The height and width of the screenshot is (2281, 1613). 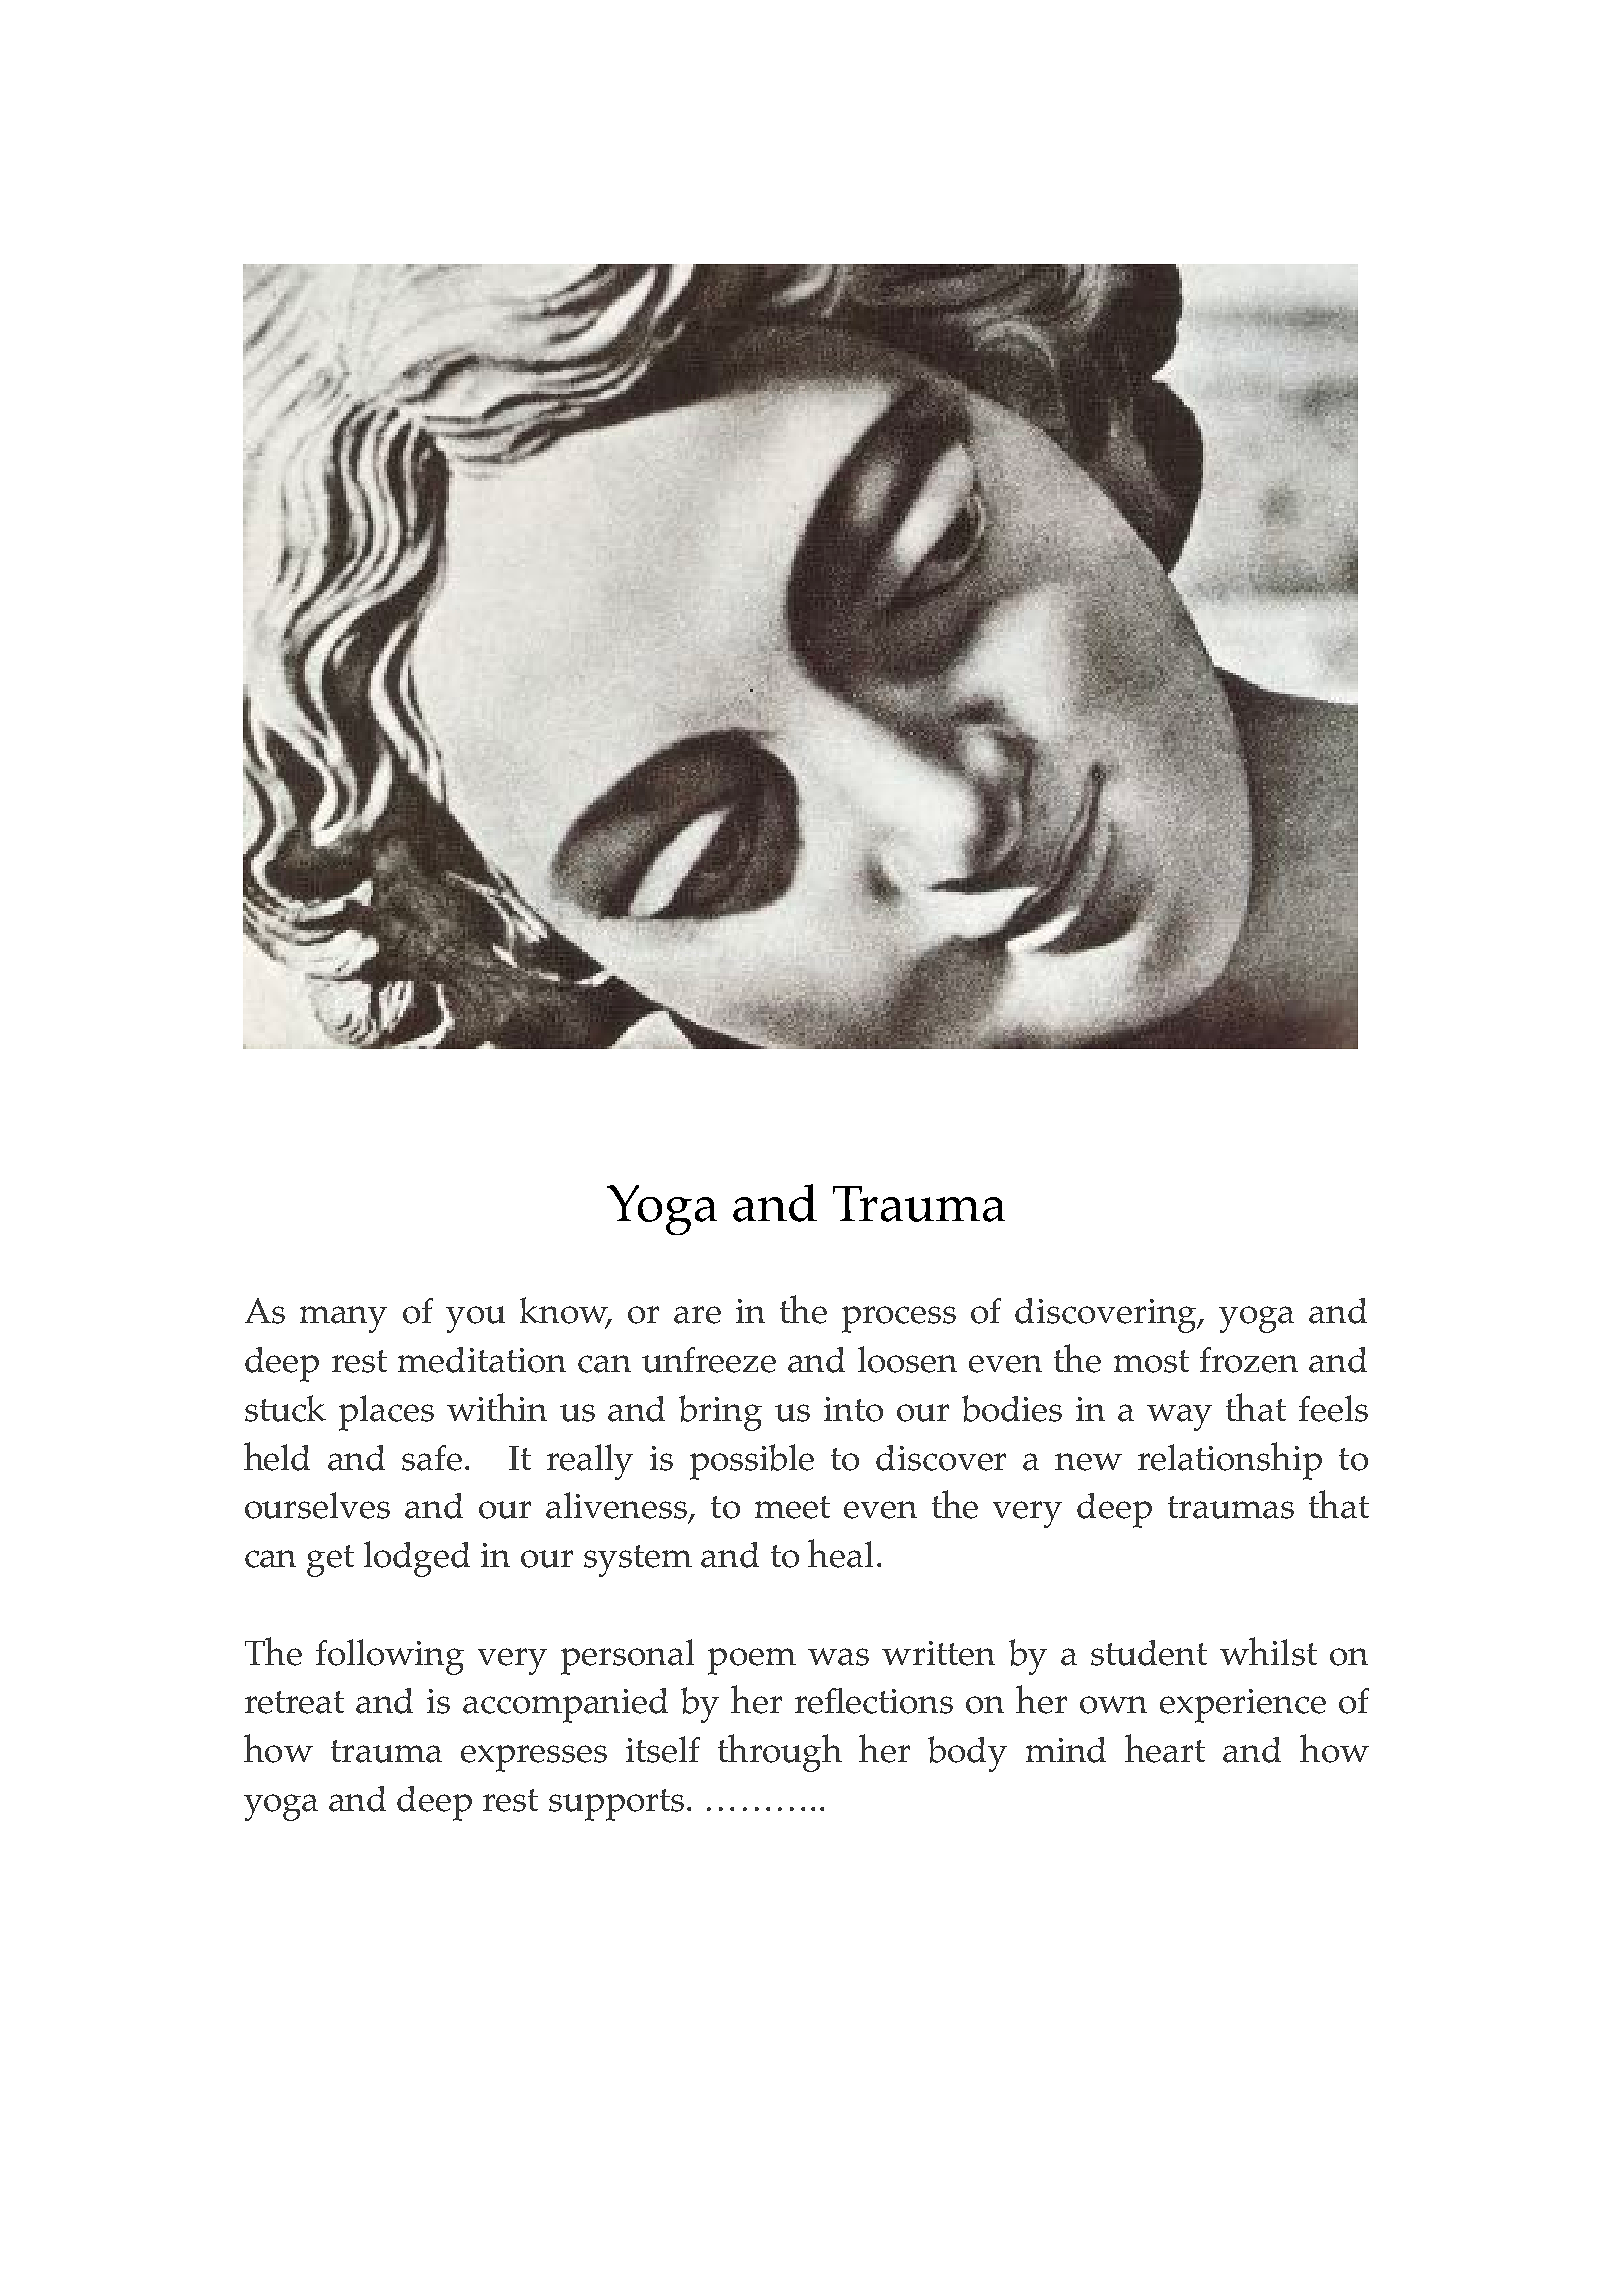 What do you see at coordinates (390, 1657) in the screenshot?
I see `following` at bounding box center [390, 1657].
